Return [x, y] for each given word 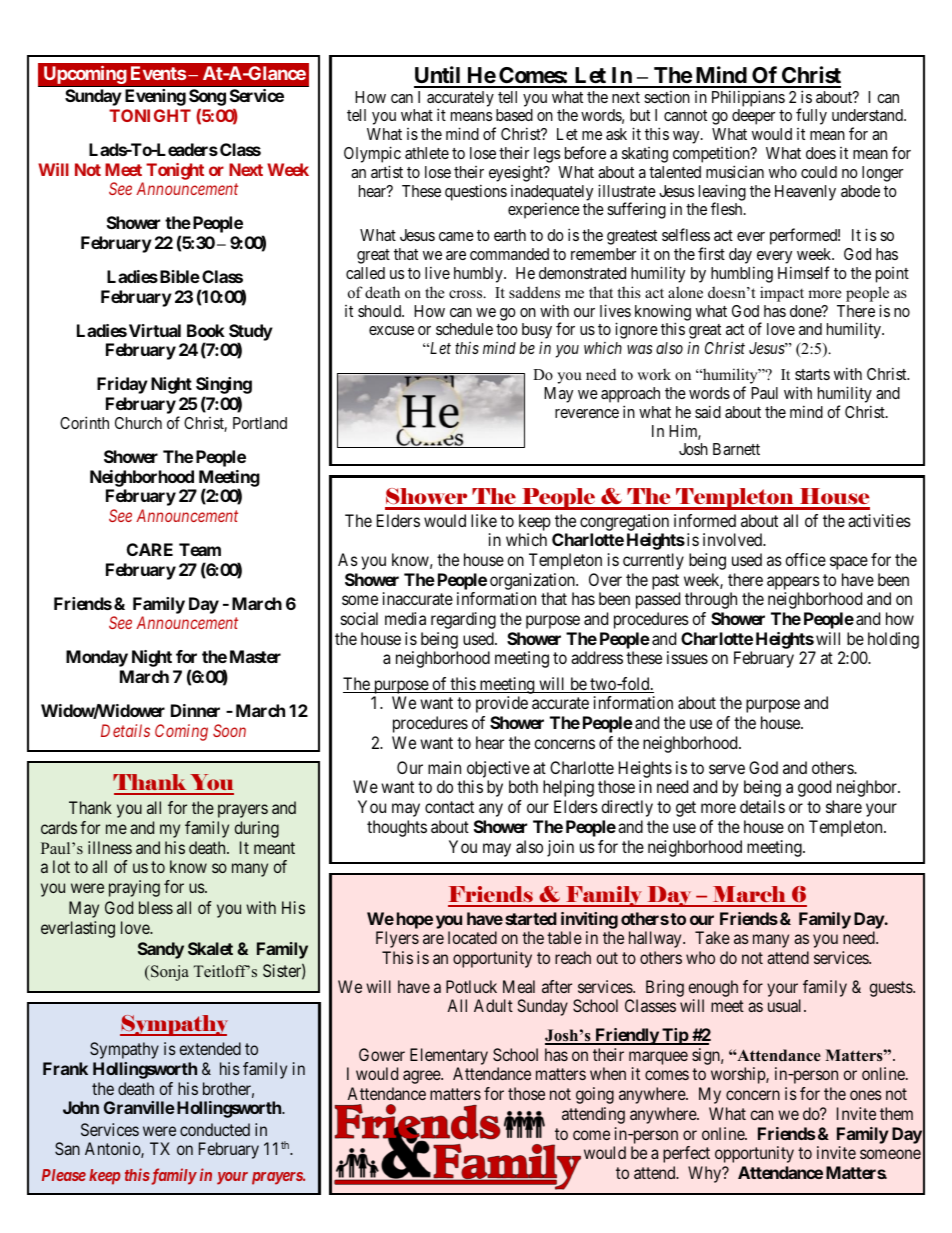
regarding [463, 620]
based [514, 115]
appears [793, 583]
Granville [139, 1107]
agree [422, 1077]
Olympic [372, 156]
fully [811, 116]
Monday [97, 658]
